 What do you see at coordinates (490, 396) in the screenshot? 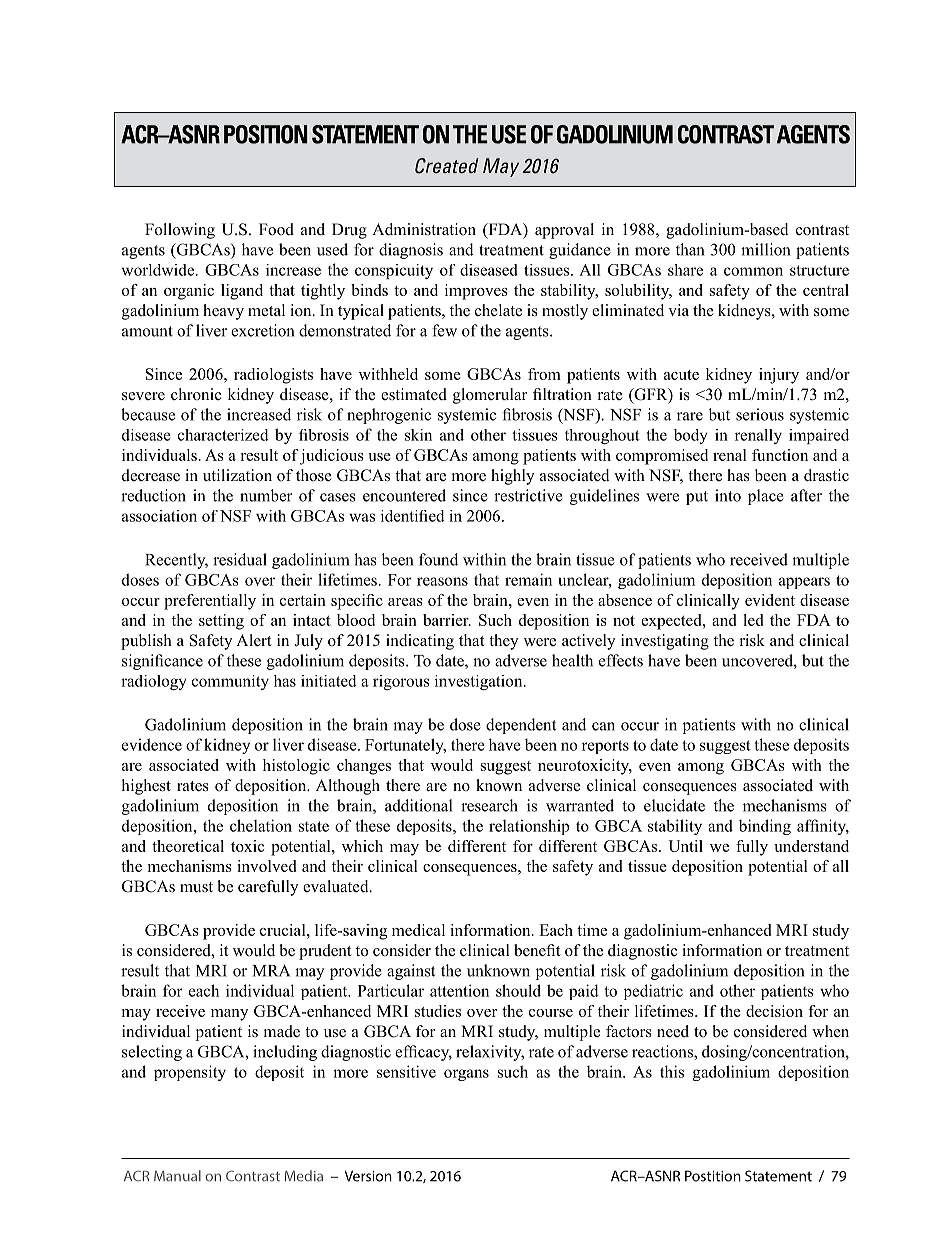
I see `glomerular` at bounding box center [490, 396].
